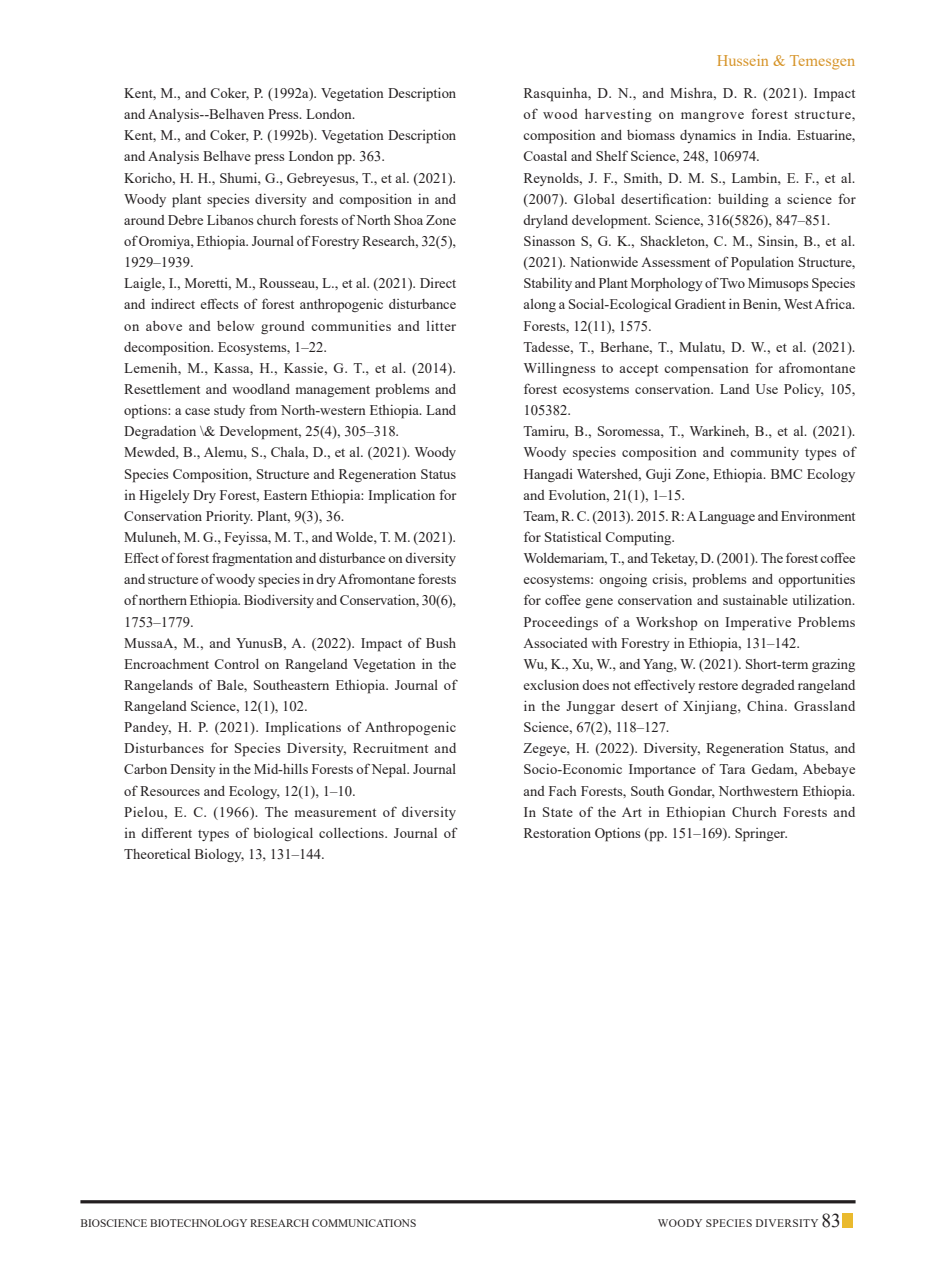  What do you see at coordinates (761, 835) in the screenshot?
I see `Springer` at bounding box center [761, 835].
